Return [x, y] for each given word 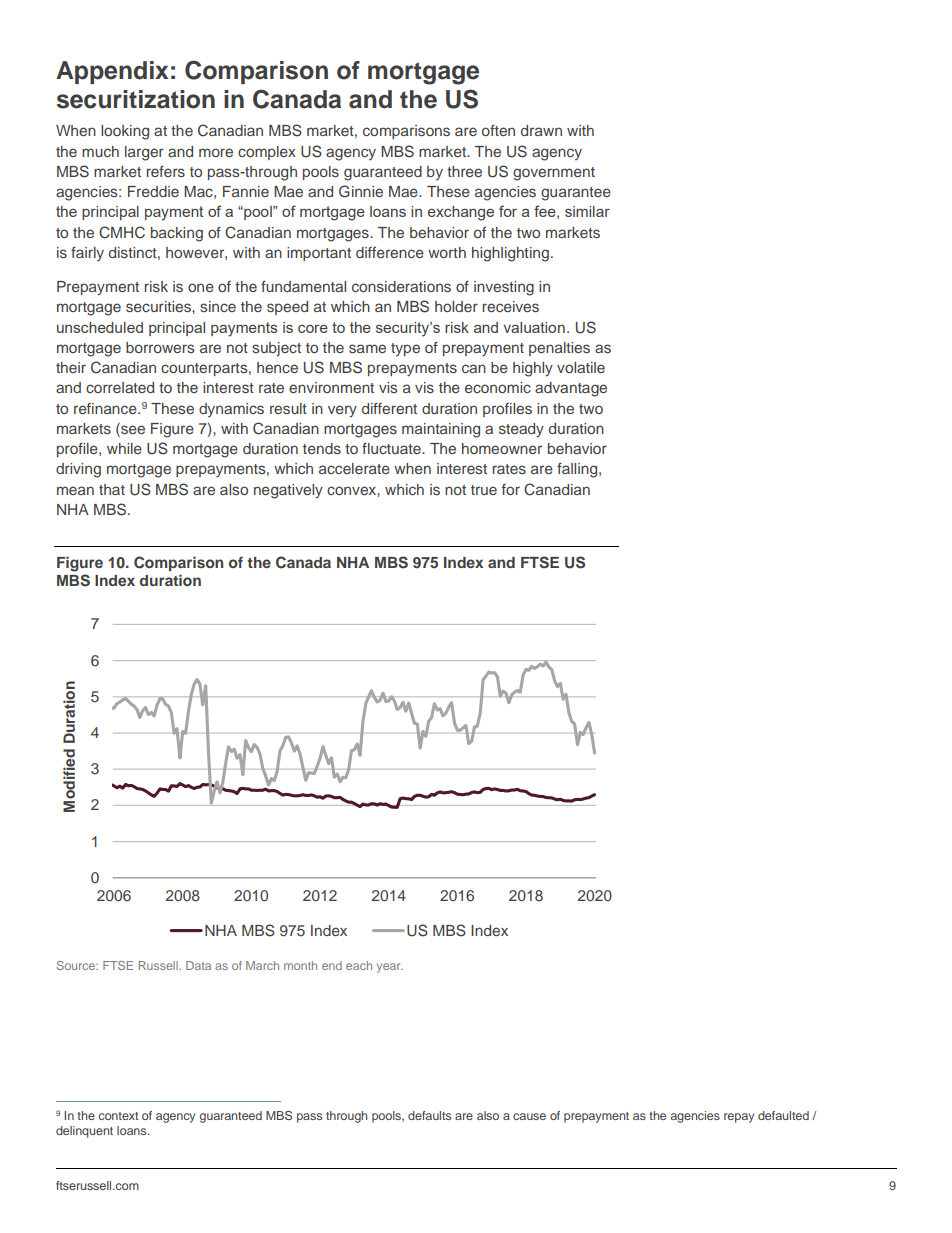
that [112, 489]
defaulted [783, 1115]
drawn [541, 130]
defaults [429, 1115]
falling [578, 470]
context [118, 1116]
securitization [136, 99]
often [498, 130]
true [484, 490]
